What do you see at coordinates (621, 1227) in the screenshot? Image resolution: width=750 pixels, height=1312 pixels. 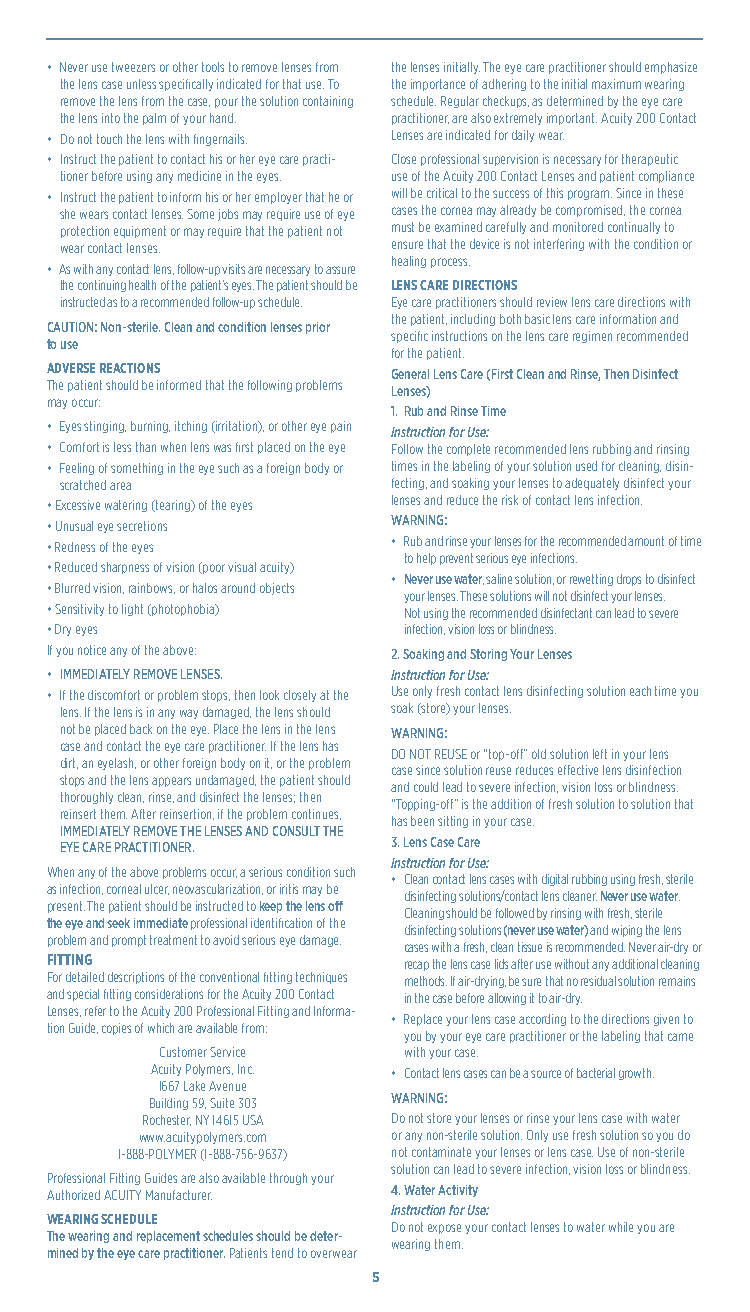 I see `while` at bounding box center [621, 1227].
